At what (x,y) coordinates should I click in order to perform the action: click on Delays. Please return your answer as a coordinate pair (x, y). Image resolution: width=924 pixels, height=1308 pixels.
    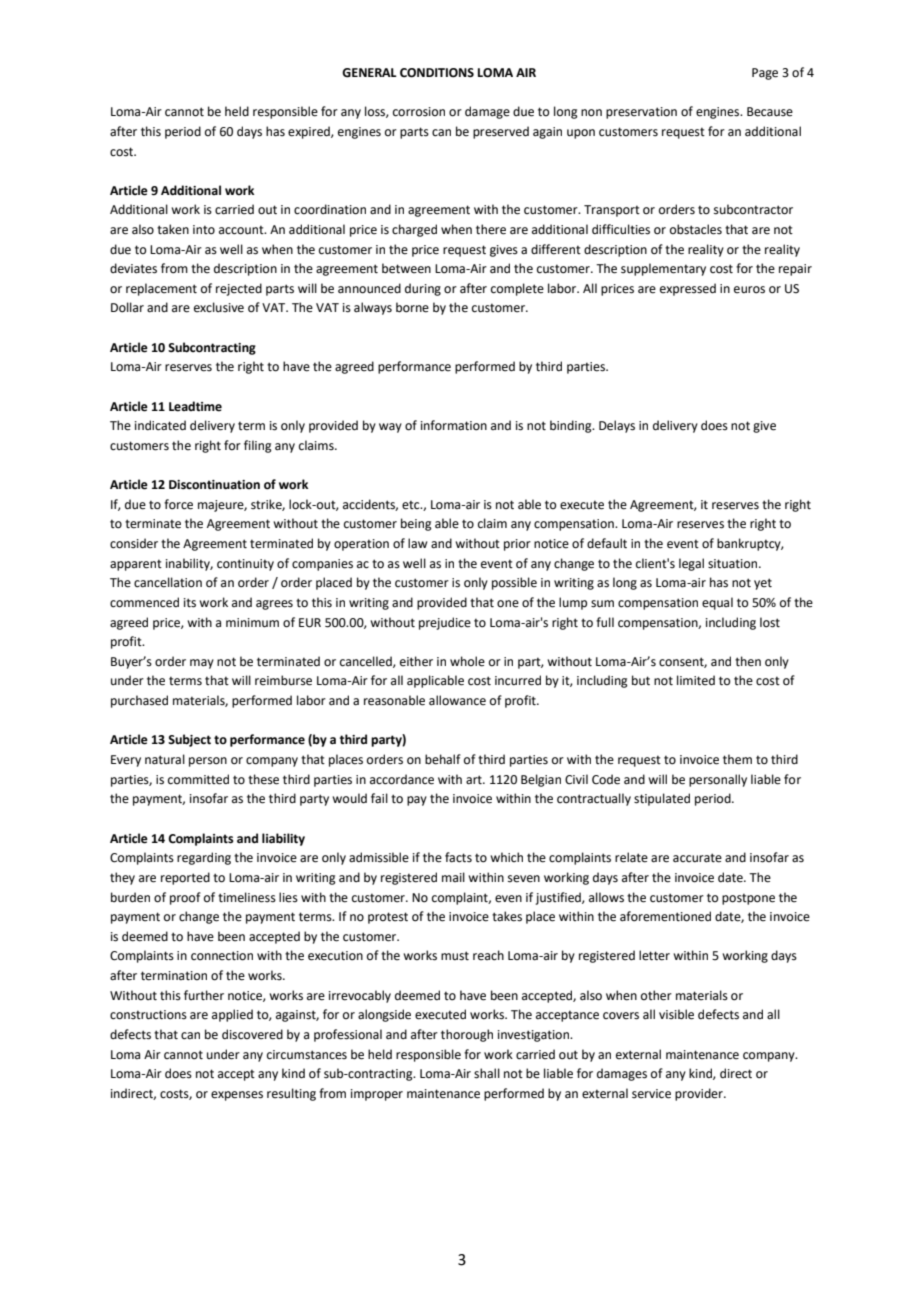
    Looking at the image, I should click on (617, 426).
